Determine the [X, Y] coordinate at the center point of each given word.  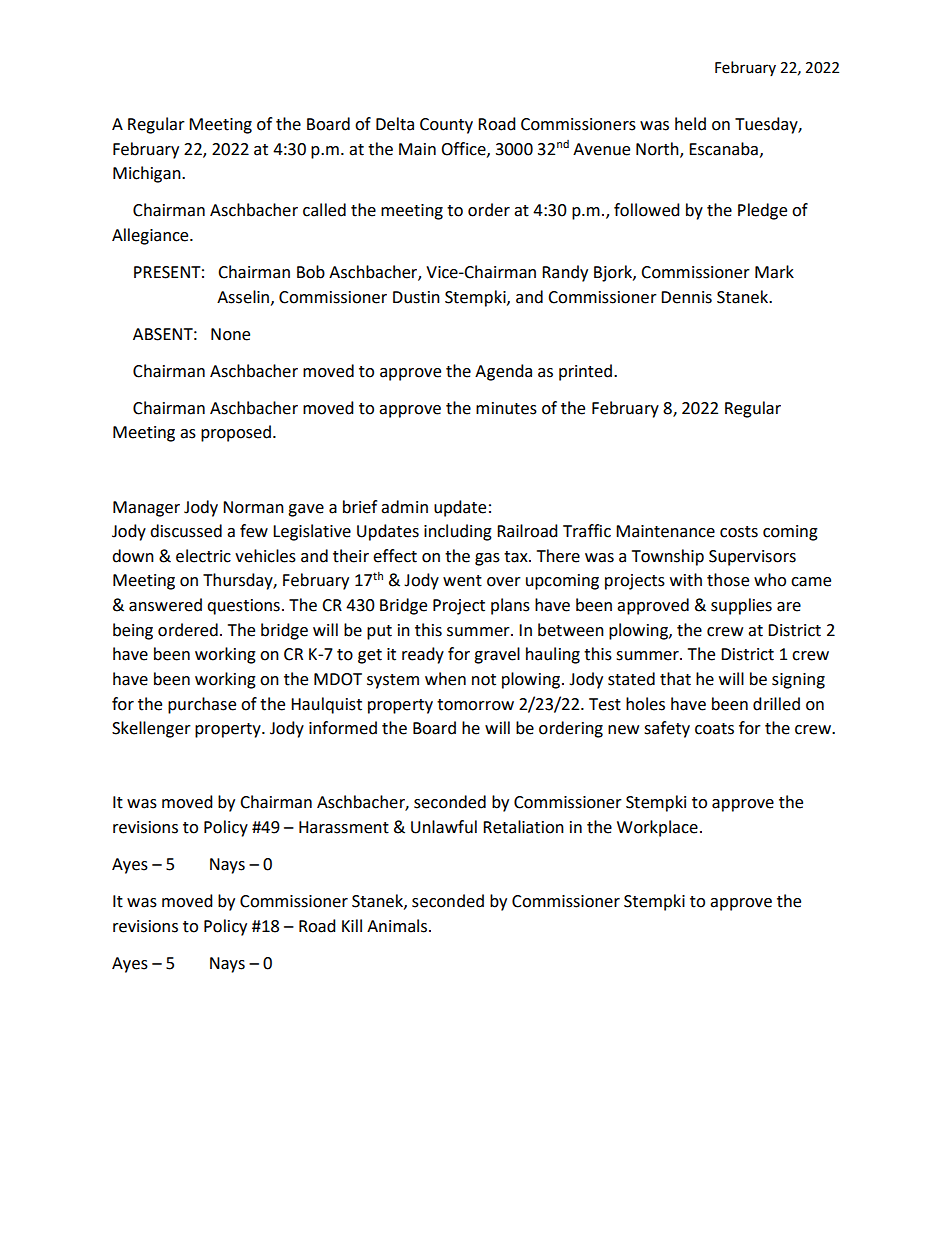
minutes [506, 408]
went [462, 581]
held [690, 124]
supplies [741, 606]
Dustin [416, 297]
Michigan [148, 174]
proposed [236, 433]
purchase [202, 705]
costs [739, 532]
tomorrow [475, 705]
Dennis [686, 297]
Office [464, 149]
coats [714, 729]
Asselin [244, 297]
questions [243, 607]
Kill [352, 925]
